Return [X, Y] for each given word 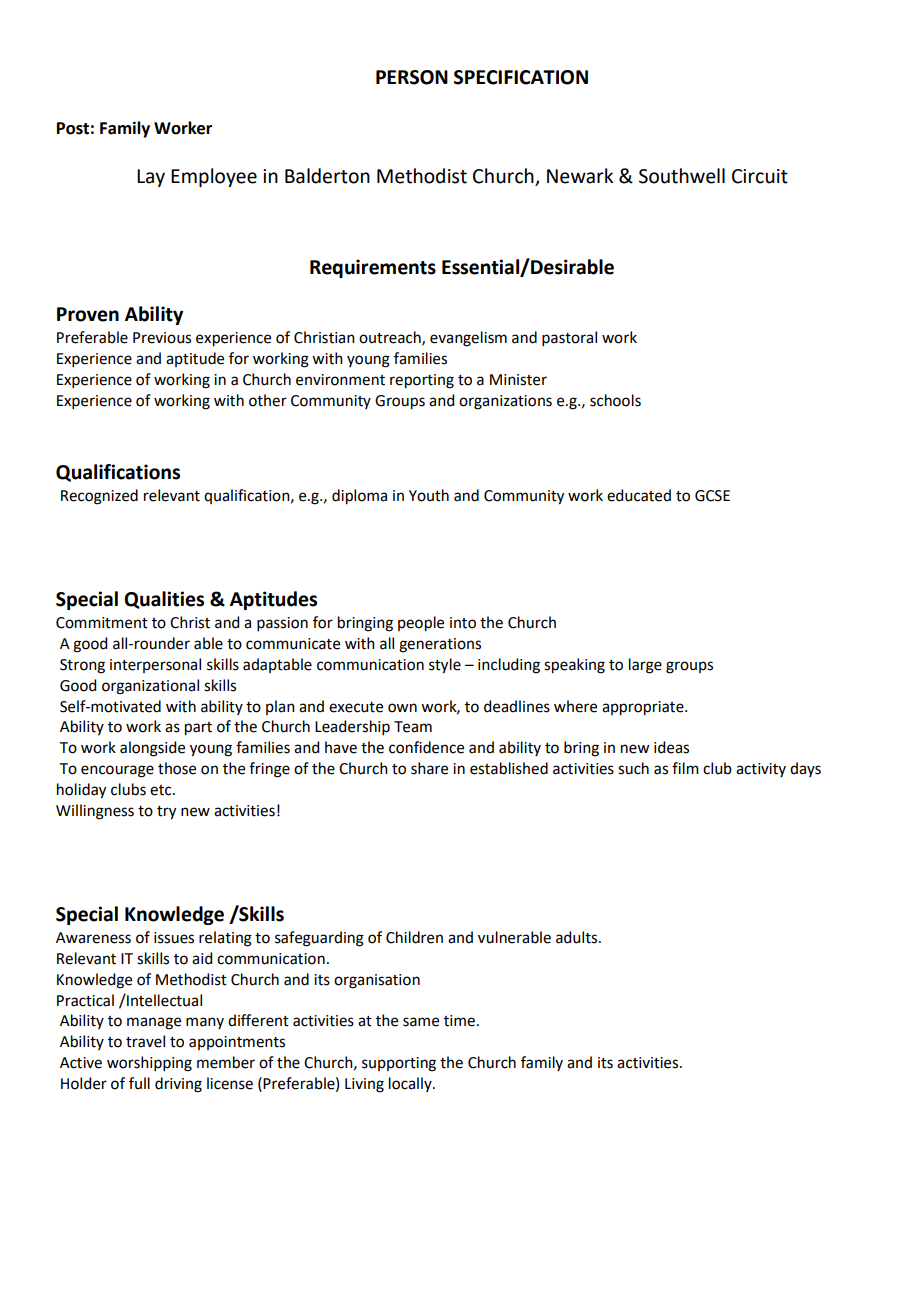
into [463, 623]
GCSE [712, 496]
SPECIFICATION [521, 77]
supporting [399, 1064]
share [429, 768]
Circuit [760, 176]
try [166, 813]
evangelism [468, 339]
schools [615, 400]
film [685, 768]
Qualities [164, 600]
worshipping [149, 1064]
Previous [162, 338]
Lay [151, 178]
